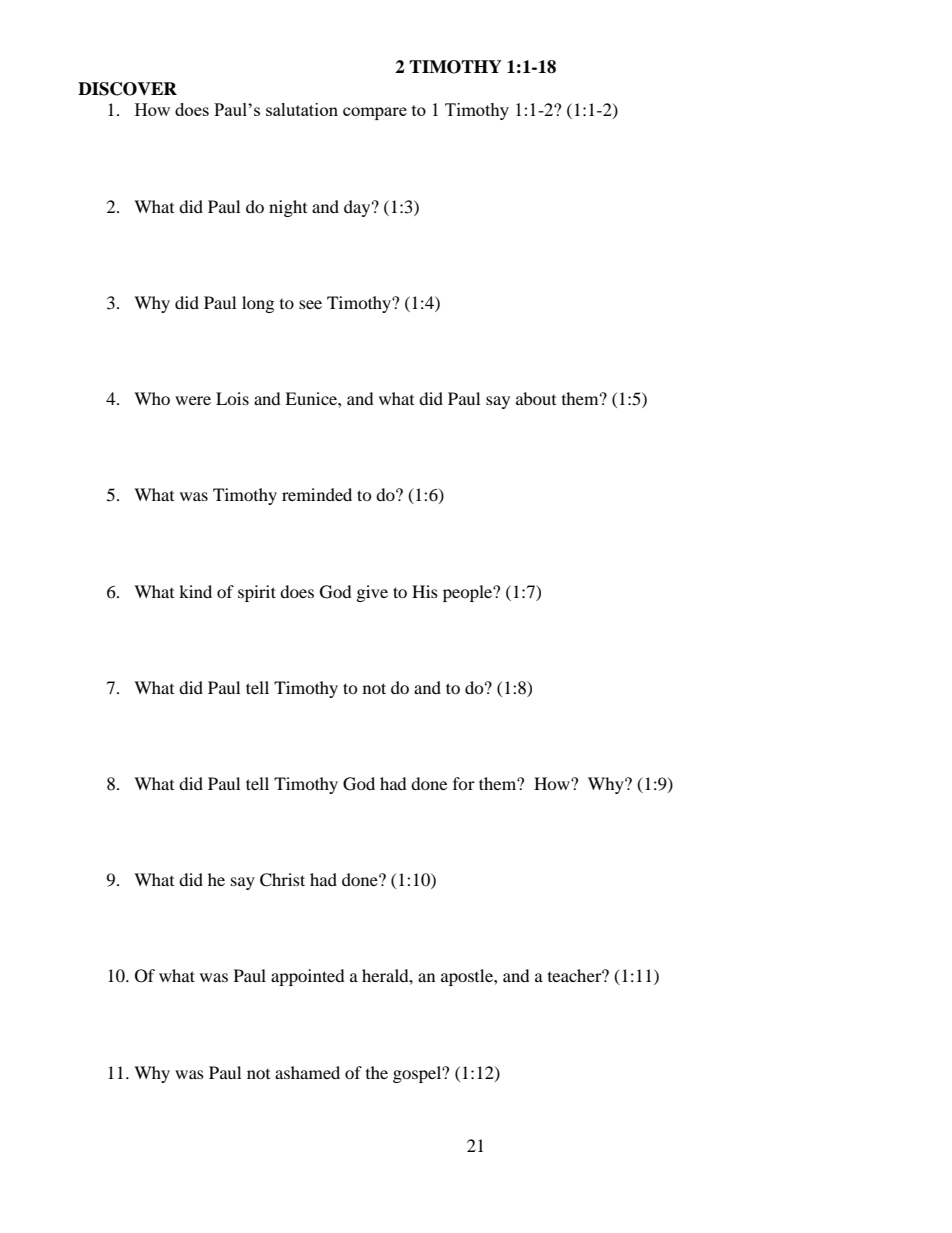 Image resolution: width=952 pixels, height=1233 pixels. Describe the element at coordinates (468, 977) in the image. I see `apostle` at that location.
